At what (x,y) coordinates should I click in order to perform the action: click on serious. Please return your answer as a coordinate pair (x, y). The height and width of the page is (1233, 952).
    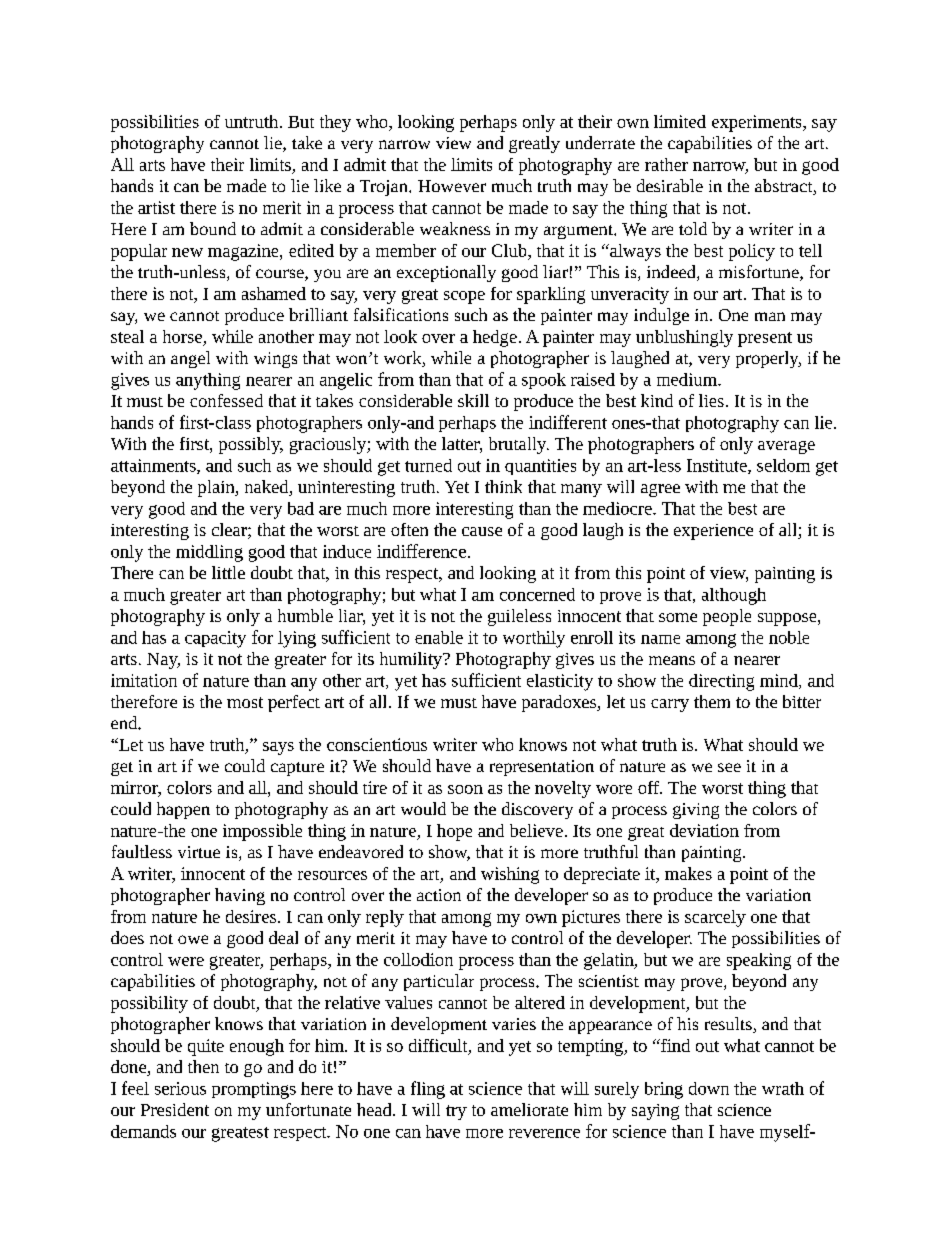
    Looking at the image, I should click on (180, 1088).
